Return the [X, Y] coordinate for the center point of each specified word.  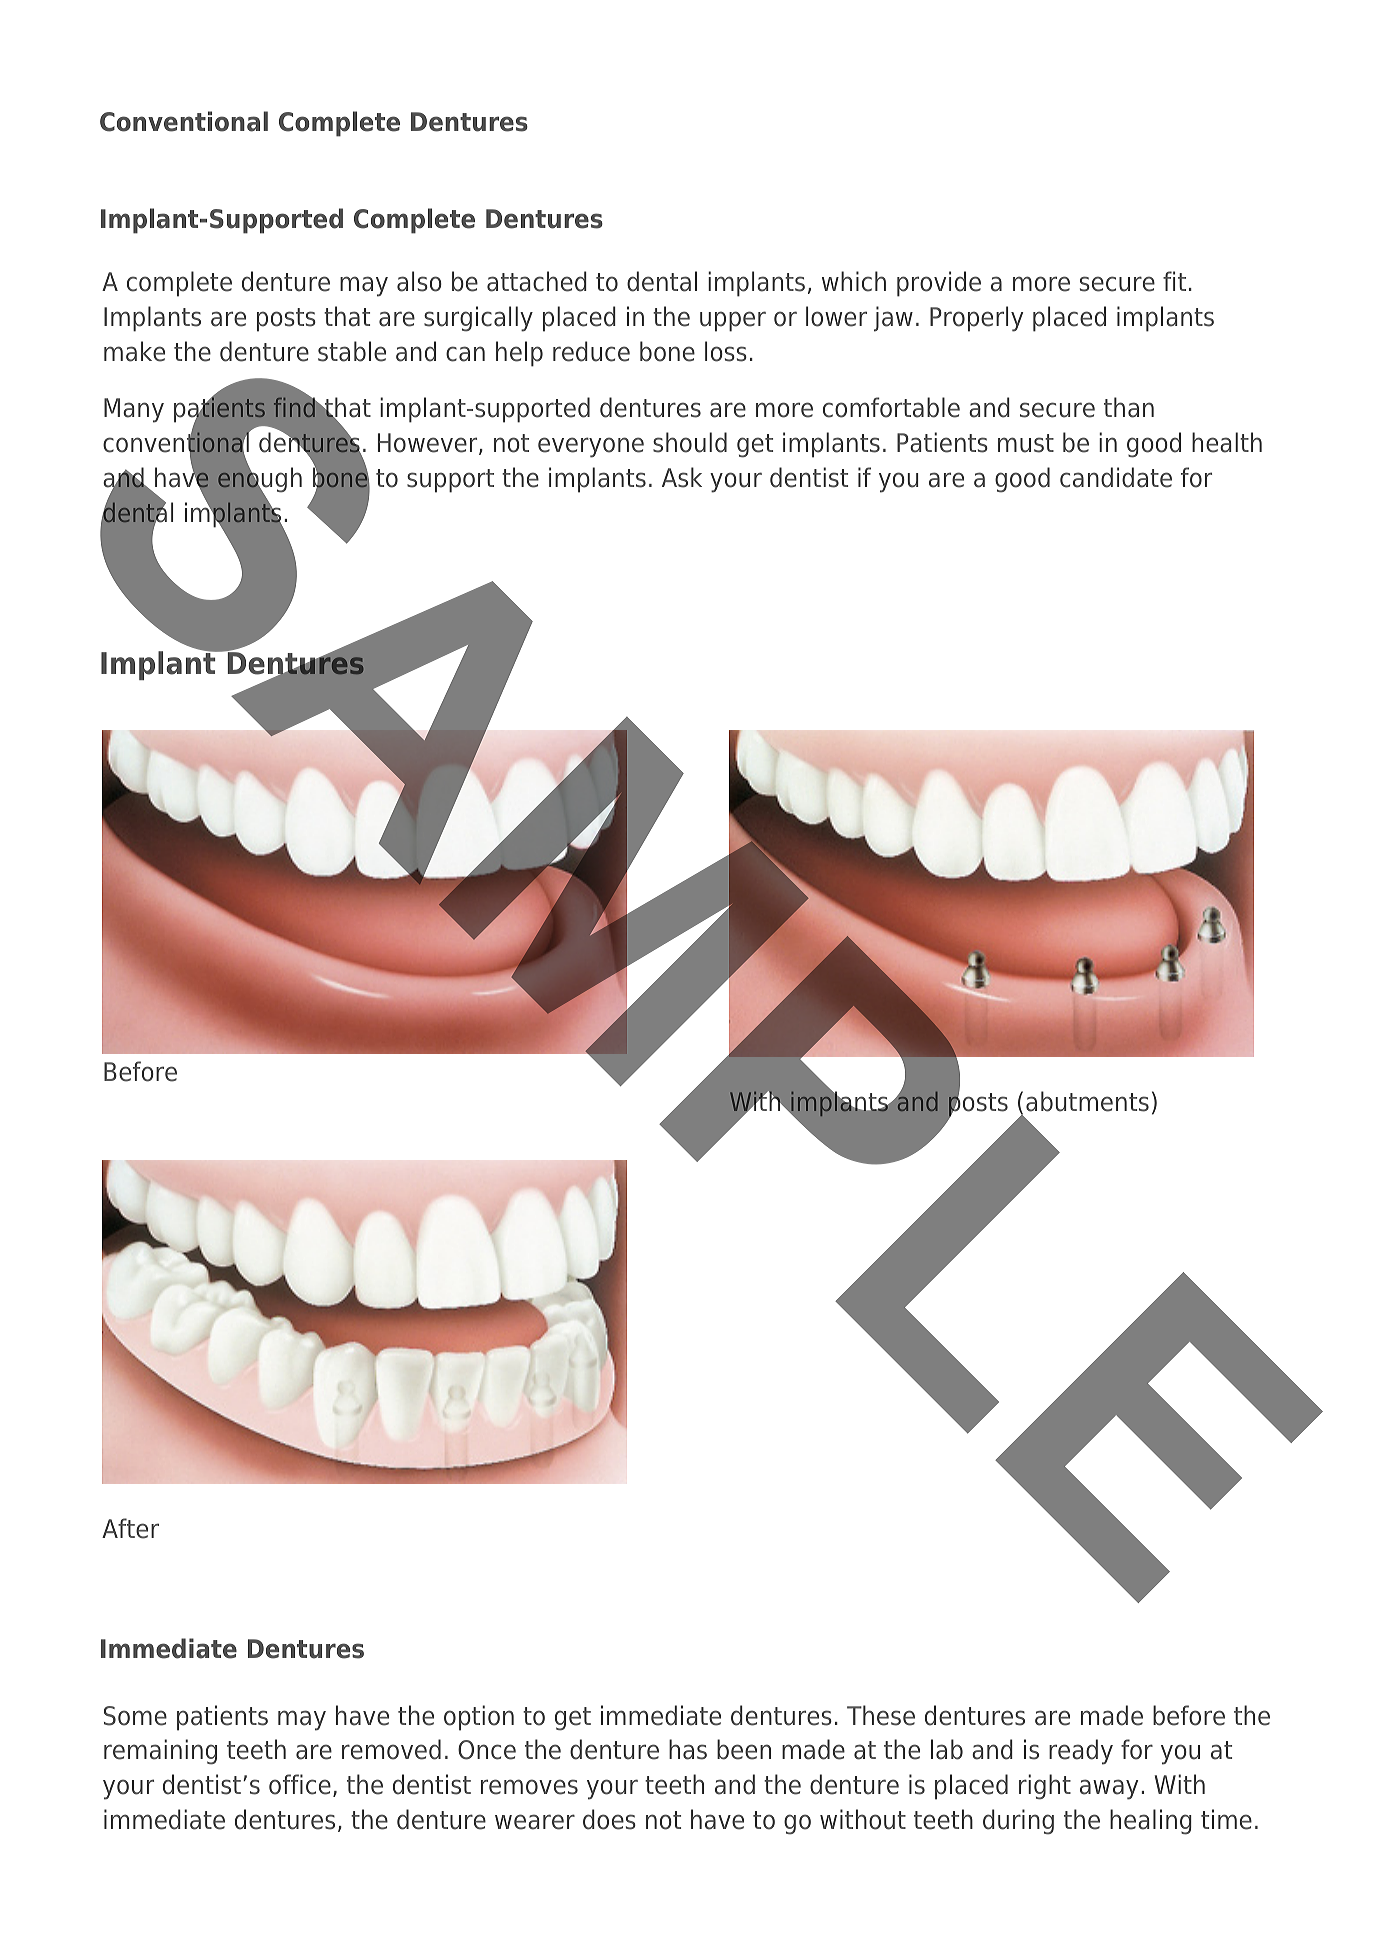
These [881, 1715]
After [130, 1528]
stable [352, 351]
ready [1081, 1752]
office [300, 1784]
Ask [682, 477]
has [688, 1749]
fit [1174, 281]
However [429, 444]
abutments [1087, 1101]
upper [733, 321]
